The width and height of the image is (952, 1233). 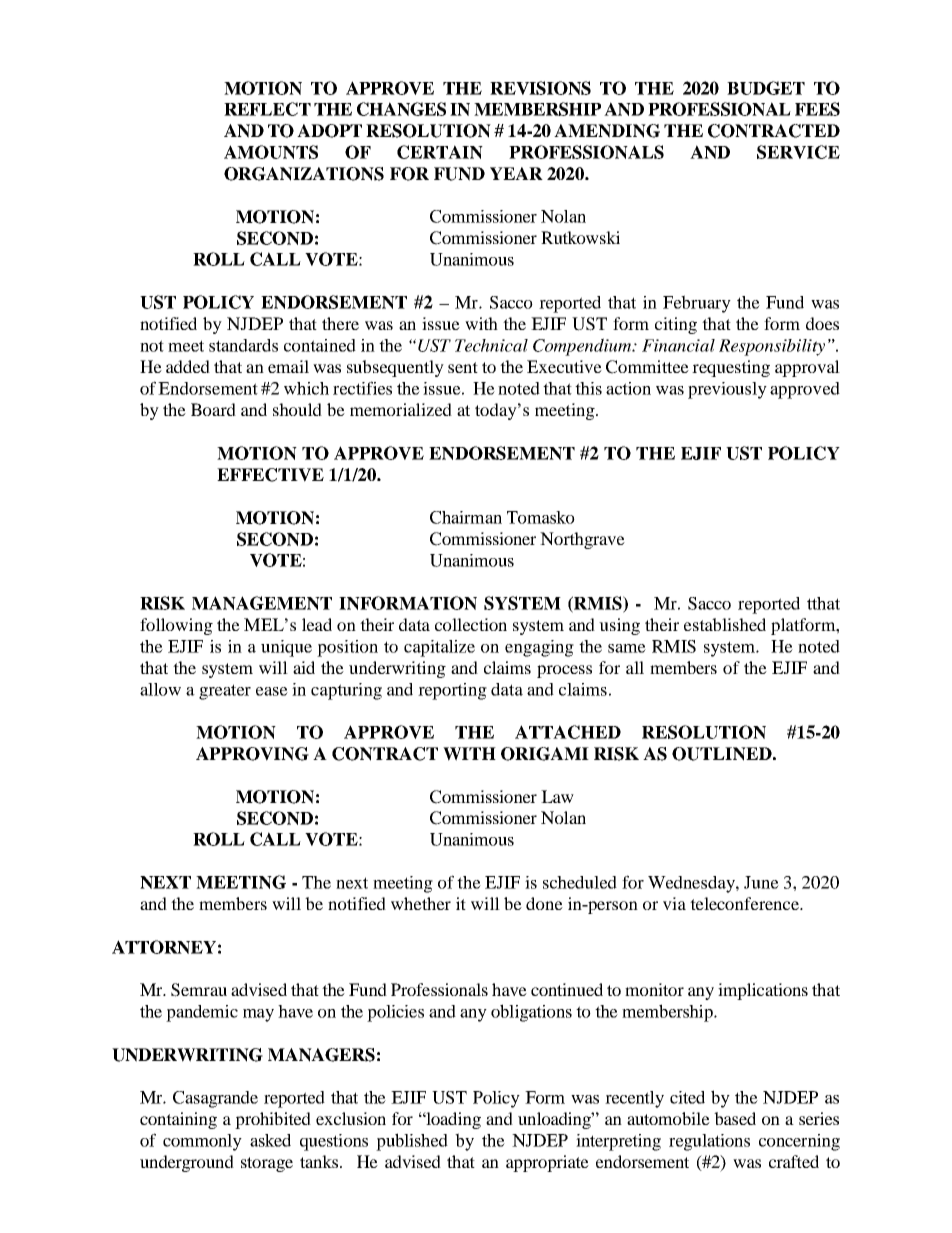 I want to click on REVISIONS, so click(x=540, y=88).
